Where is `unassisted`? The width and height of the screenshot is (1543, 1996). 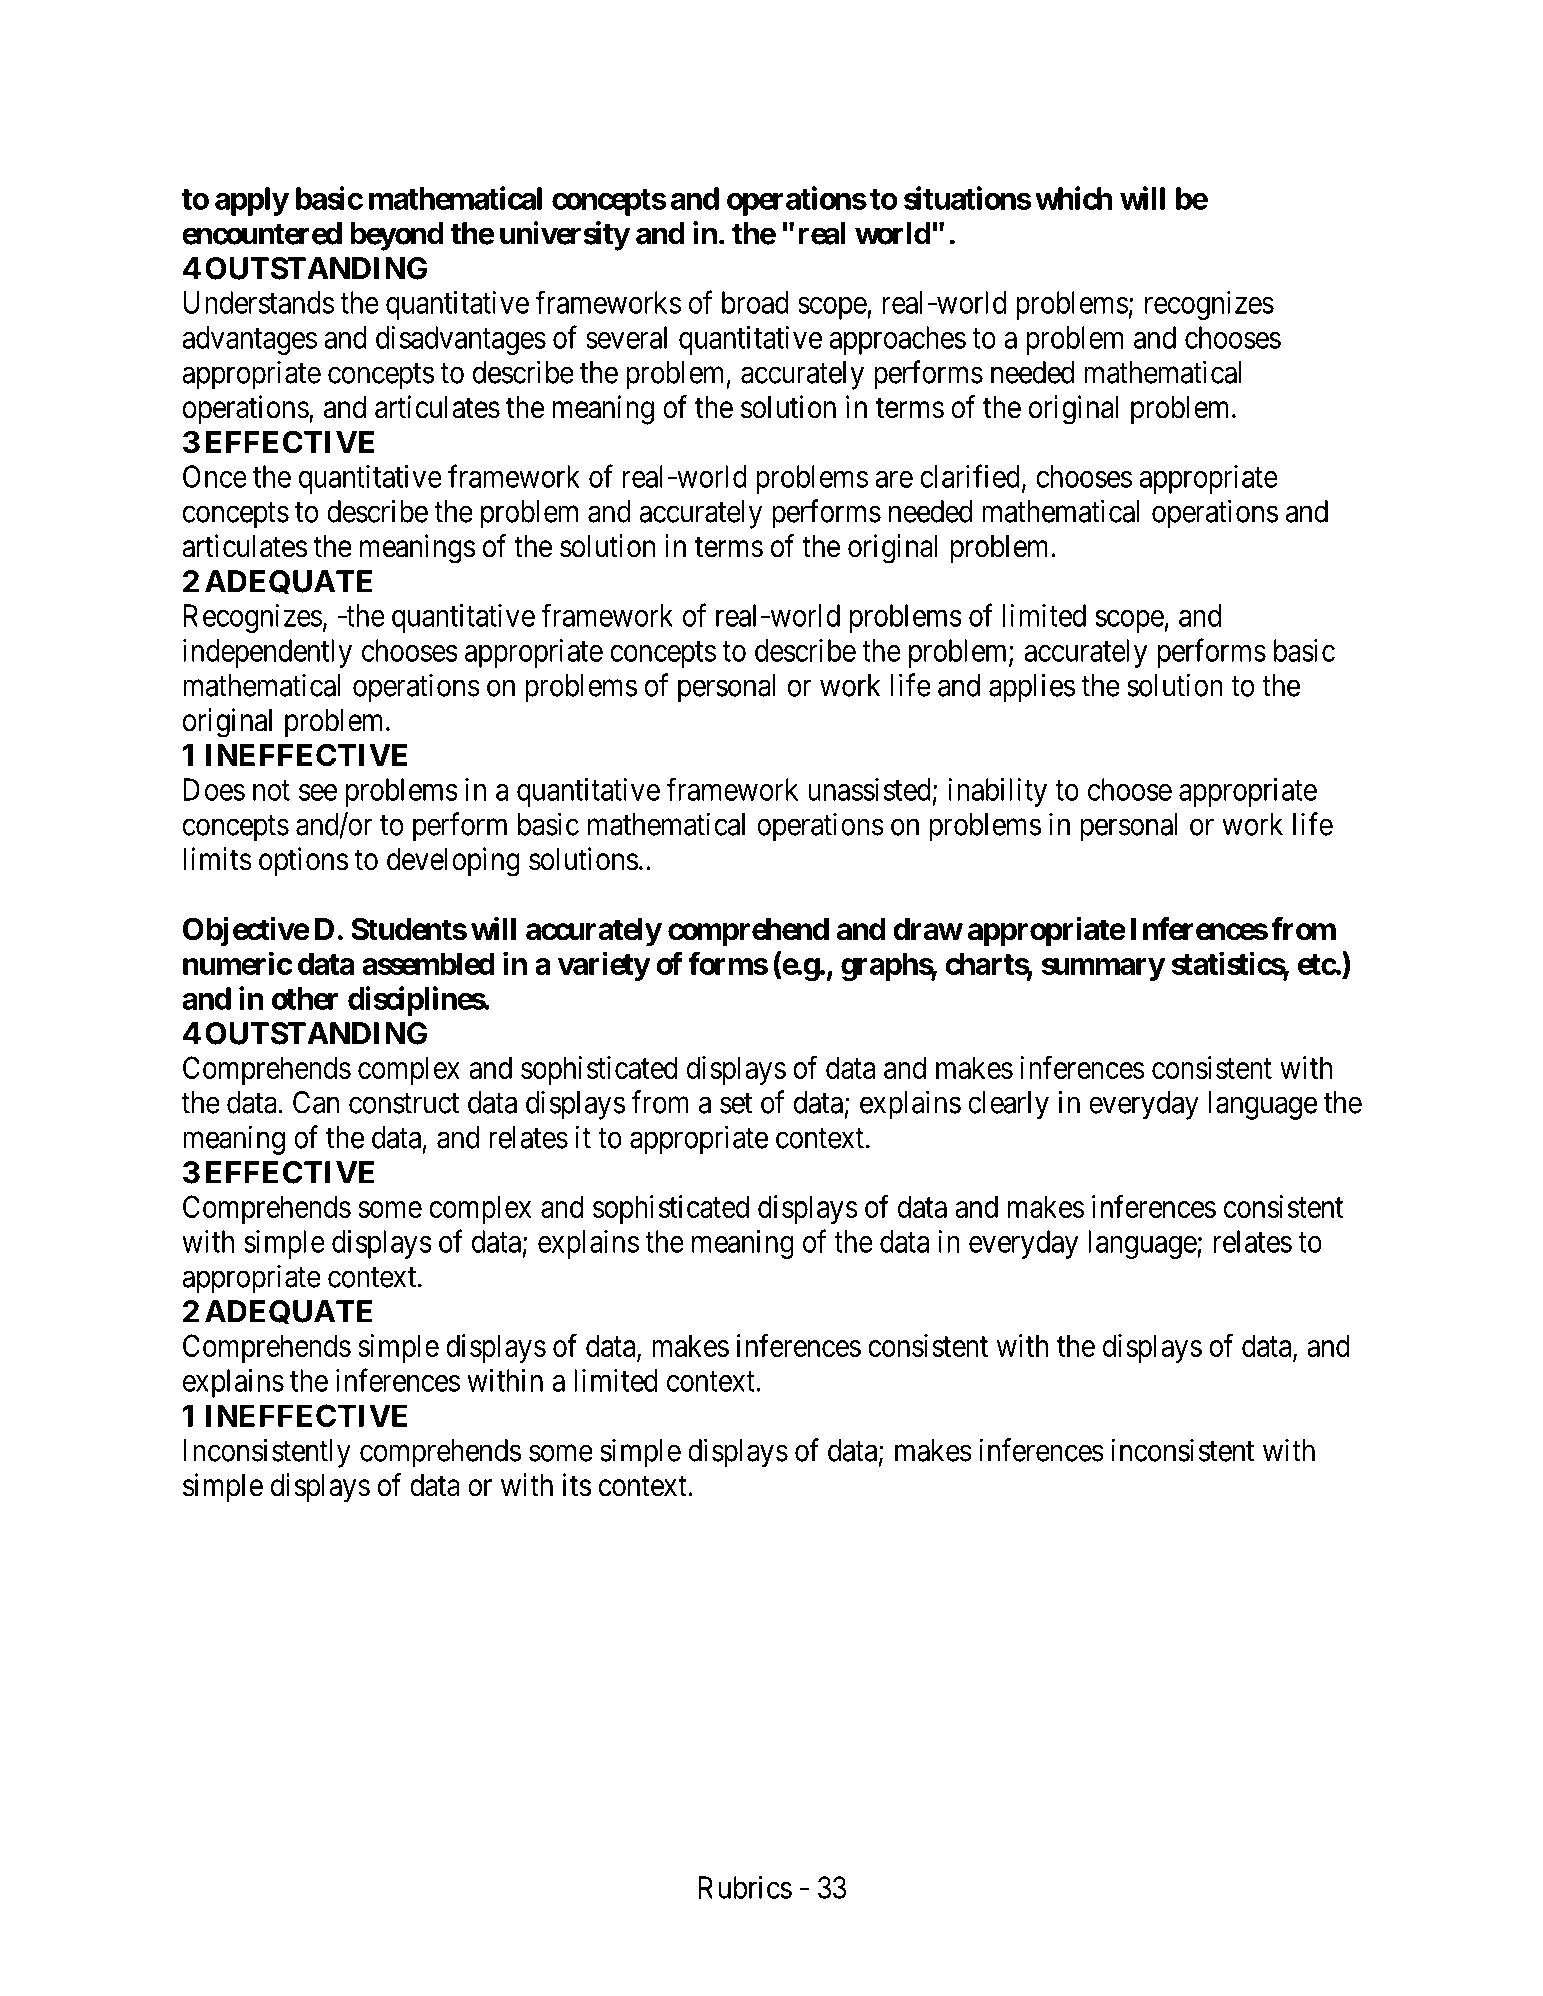 unassisted is located at coordinates (869, 789).
